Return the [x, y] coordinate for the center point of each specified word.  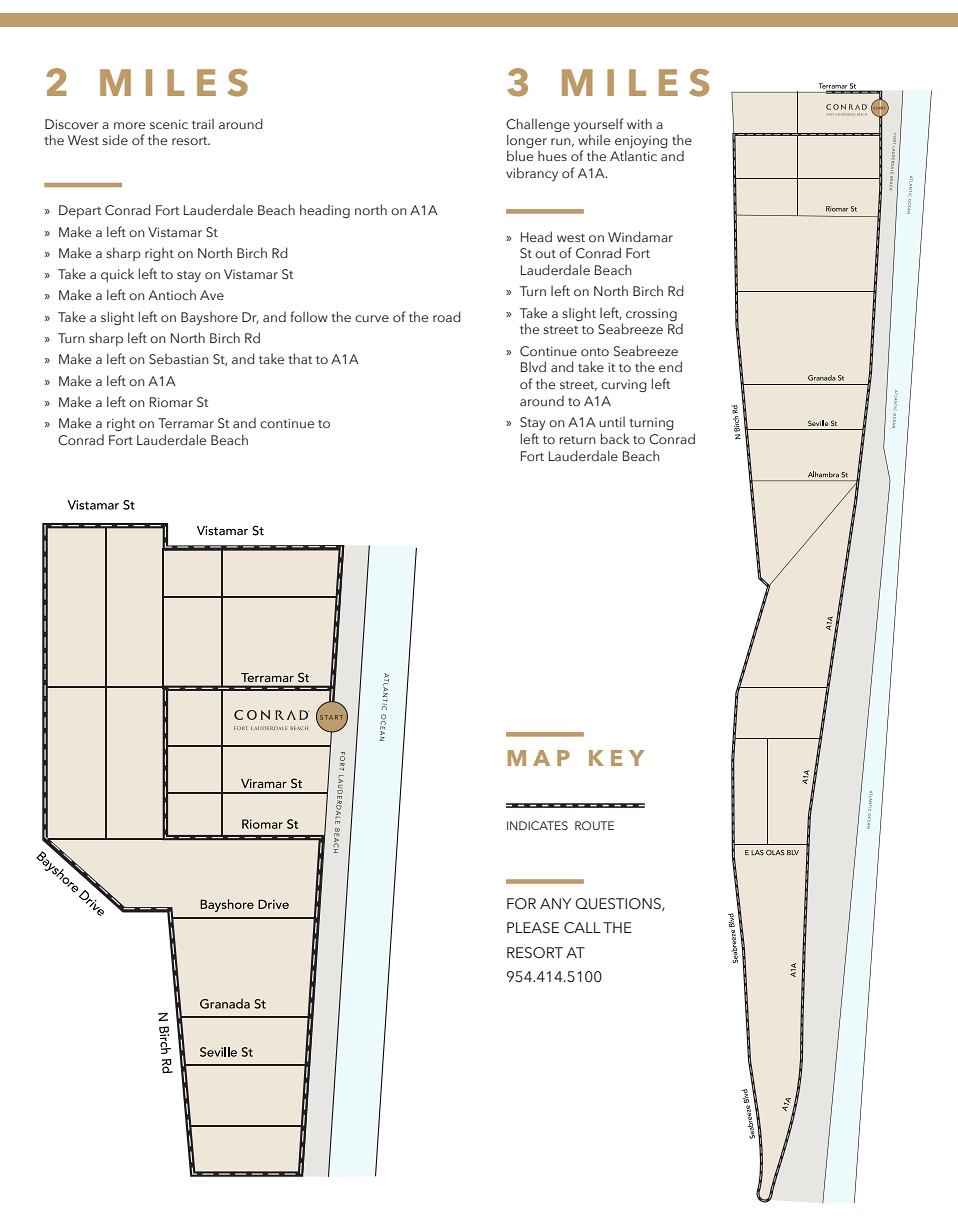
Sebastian [179, 359]
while [594, 139]
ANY [556, 903]
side [115, 140]
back [615, 438]
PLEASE [533, 927]
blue [520, 155]
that [300, 358]
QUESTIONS [619, 904]
